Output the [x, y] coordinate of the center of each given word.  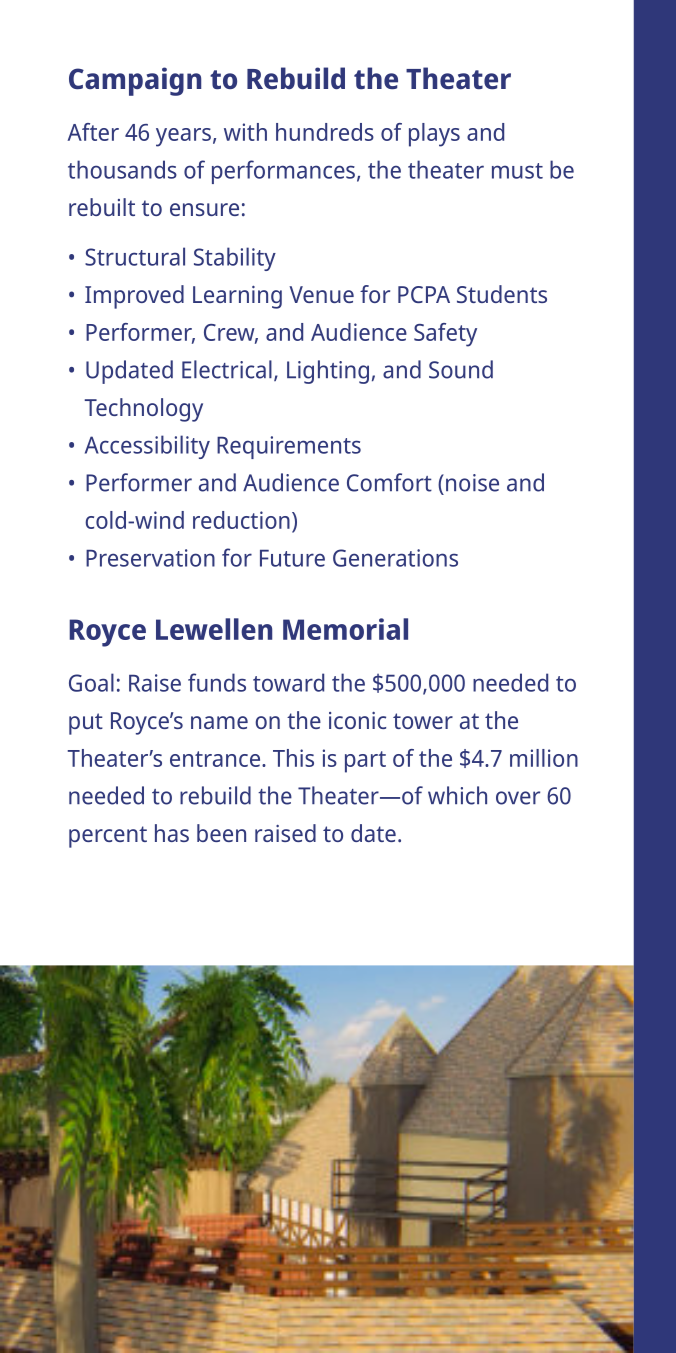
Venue [321, 294]
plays [434, 135]
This [293, 758]
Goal [91, 682]
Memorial [345, 629]
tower [423, 721]
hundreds [325, 132]
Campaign [135, 81]
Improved [134, 297]
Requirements [289, 447]
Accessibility [147, 447]
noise [472, 483]
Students [502, 294]
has [172, 833]
